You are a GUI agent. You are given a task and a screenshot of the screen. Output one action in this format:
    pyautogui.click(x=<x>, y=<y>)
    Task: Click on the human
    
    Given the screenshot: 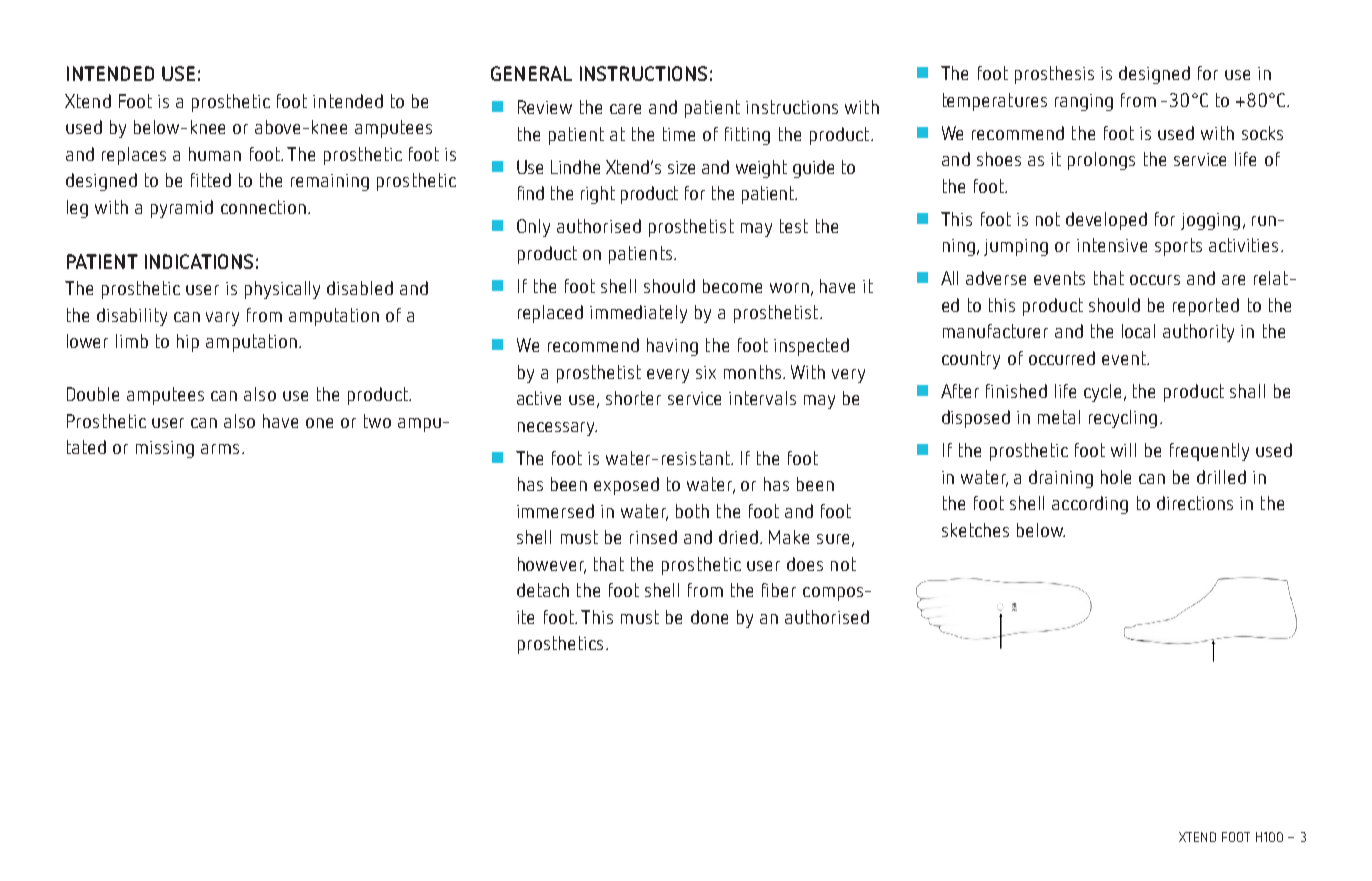 What is the action you would take?
    pyautogui.click(x=215, y=154)
